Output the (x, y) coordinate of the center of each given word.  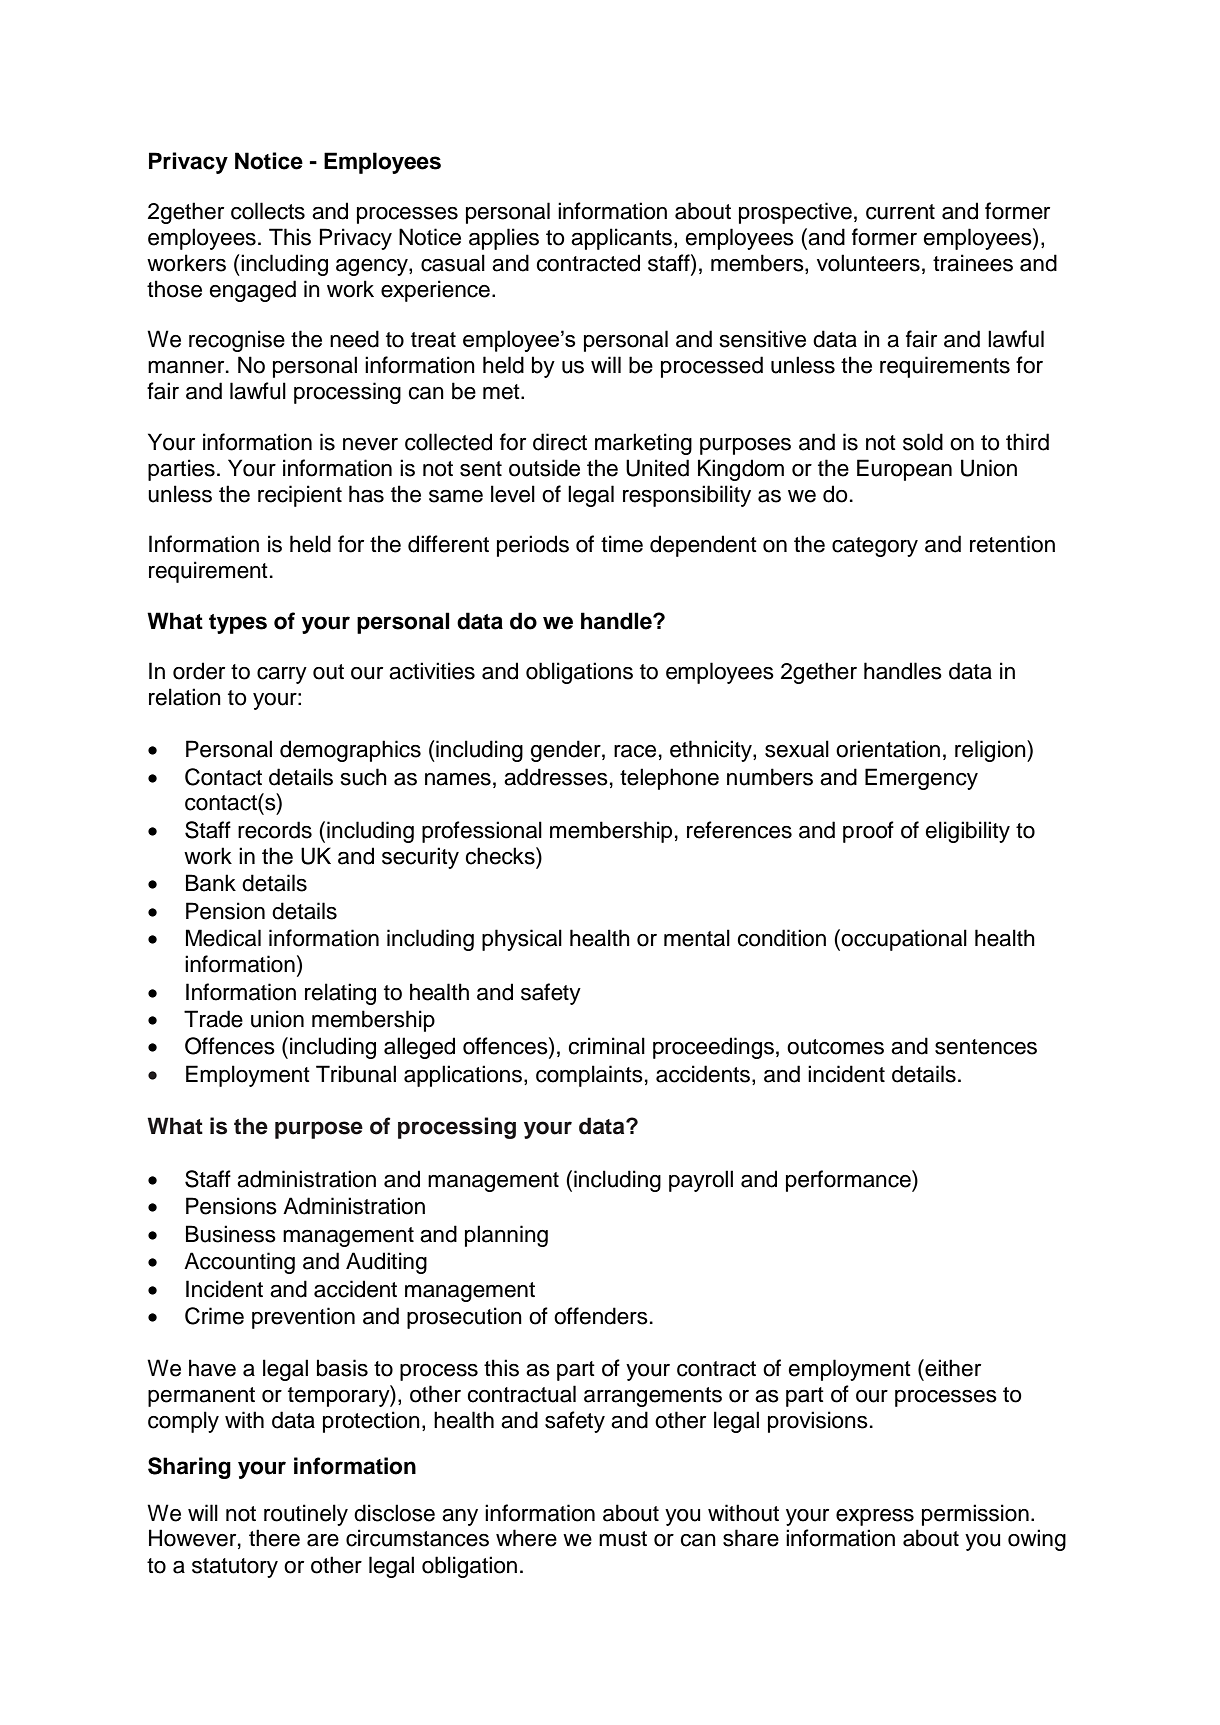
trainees (973, 263)
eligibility (967, 832)
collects (268, 211)
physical (522, 940)
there (274, 1538)
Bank (211, 883)
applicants (621, 239)
